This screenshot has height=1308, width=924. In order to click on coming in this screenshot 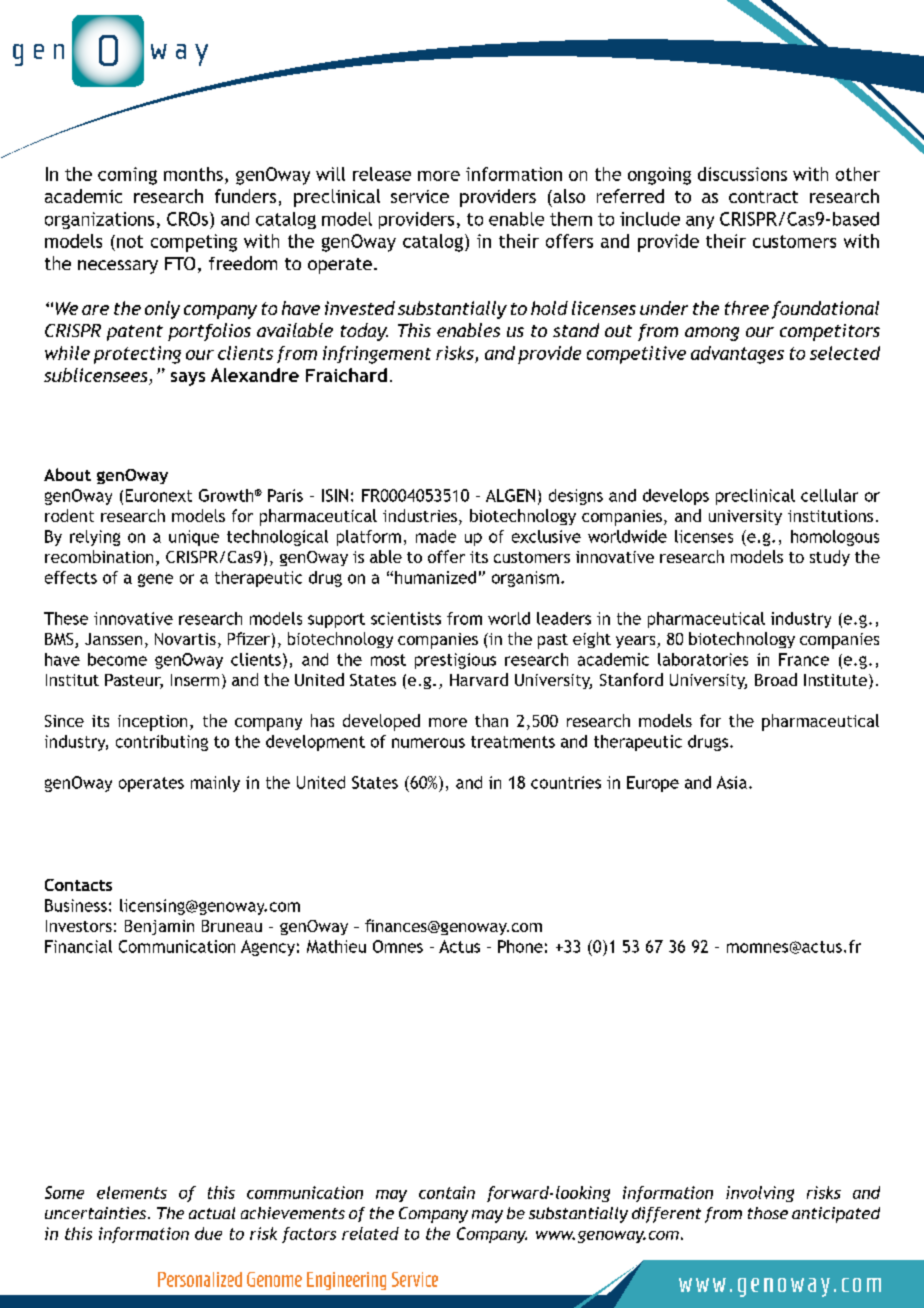, I will do `click(127, 176)`.
